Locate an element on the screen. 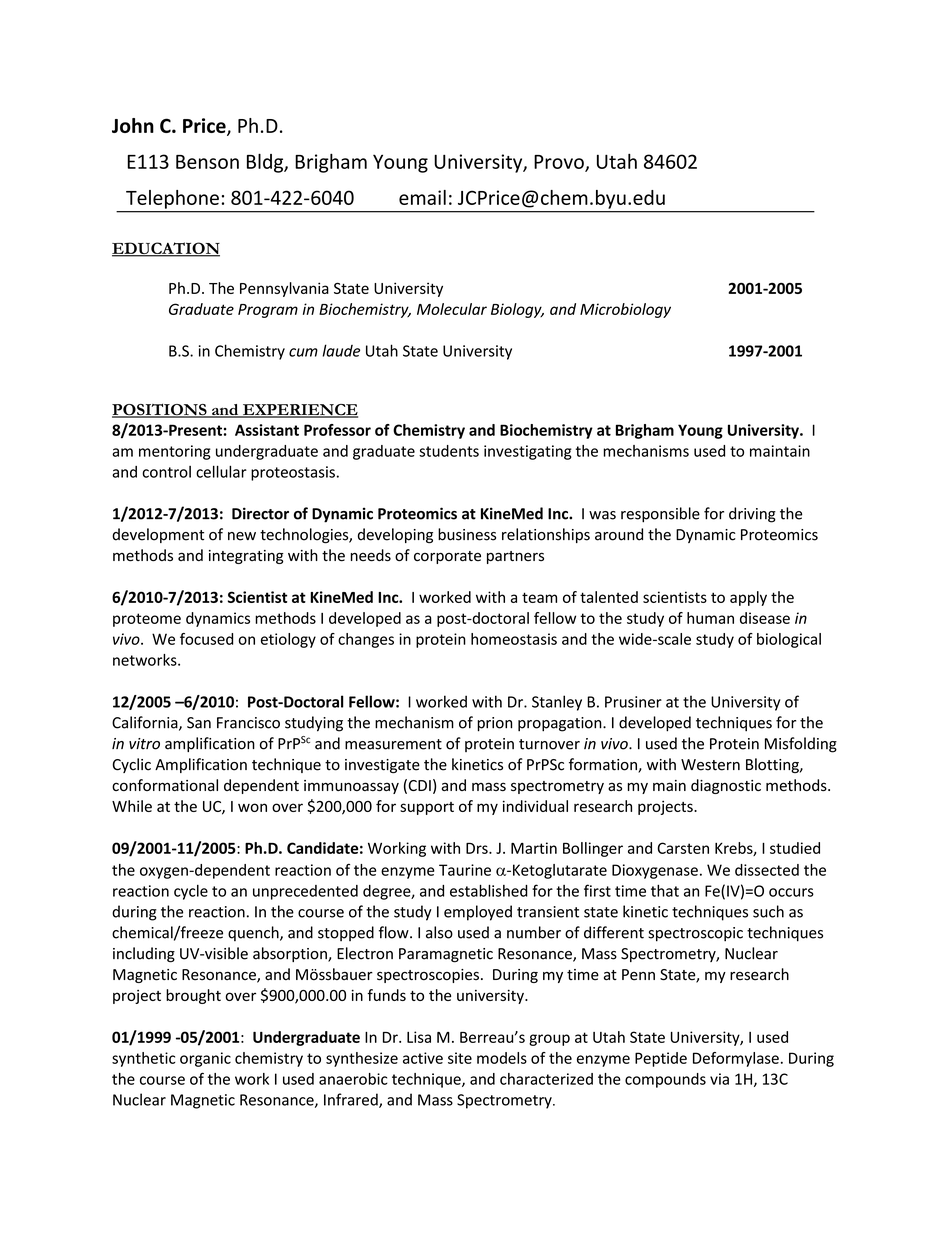 The width and height of the screenshot is (952, 1233). Benson is located at coordinates (207, 162).
